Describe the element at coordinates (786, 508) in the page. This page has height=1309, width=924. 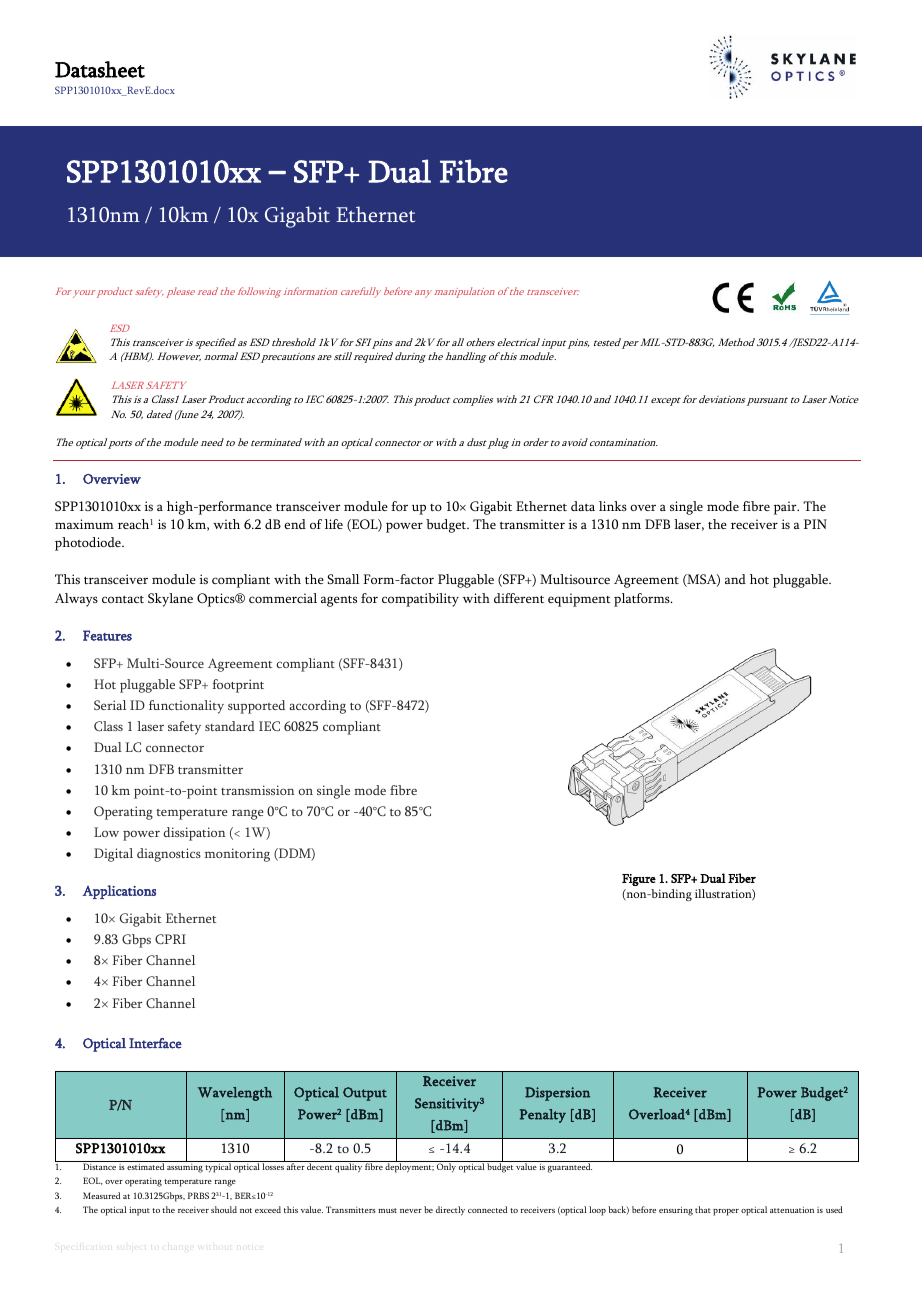
I see `pair` at that location.
